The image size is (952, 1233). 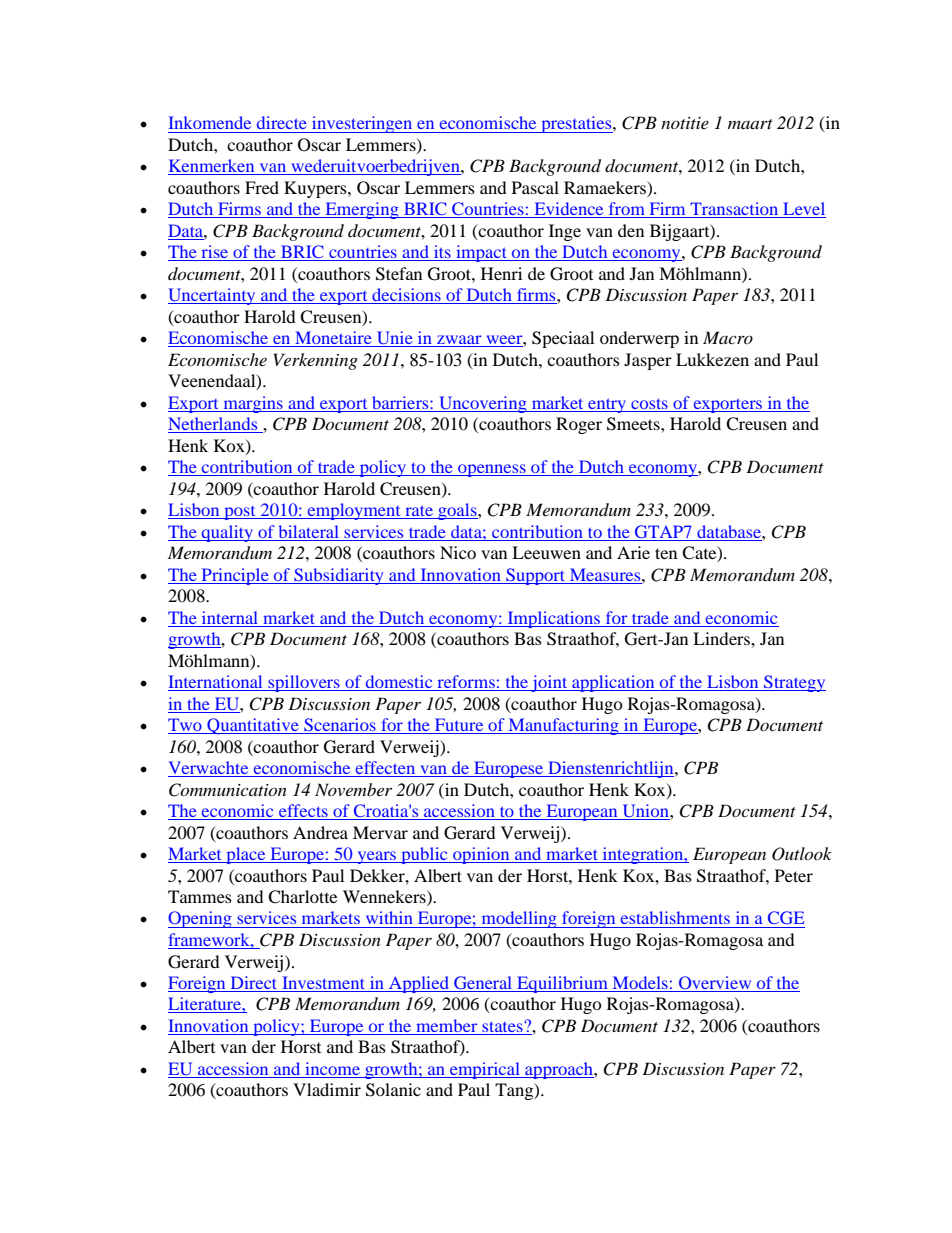 I want to click on Transaction, so click(x=734, y=210).
